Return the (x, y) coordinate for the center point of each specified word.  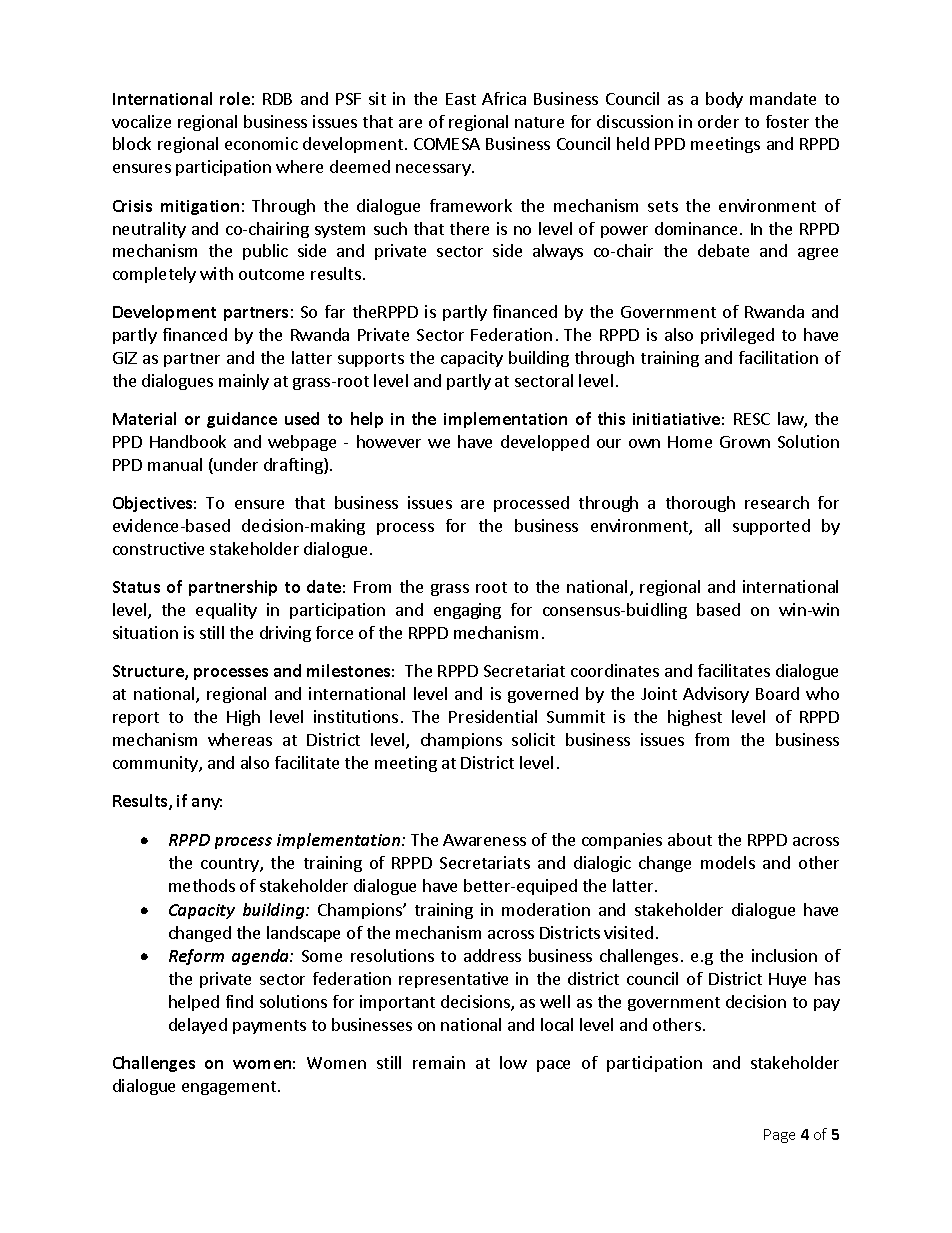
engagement (229, 1088)
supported (771, 527)
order (718, 121)
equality (226, 611)
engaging (467, 611)
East (461, 99)
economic (261, 143)
